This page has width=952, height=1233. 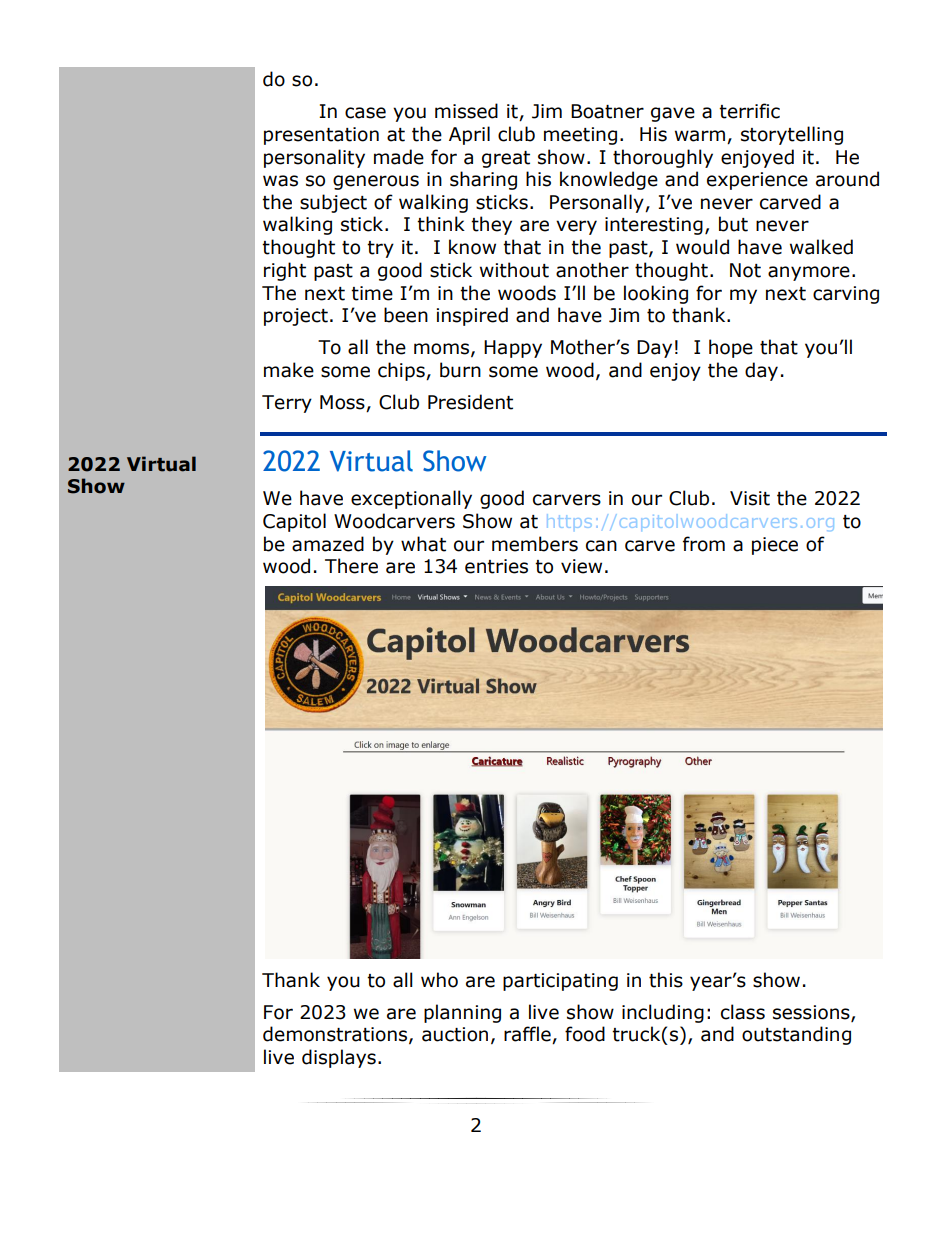 What do you see at coordinates (666, 980) in the page?
I see `this` at bounding box center [666, 980].
